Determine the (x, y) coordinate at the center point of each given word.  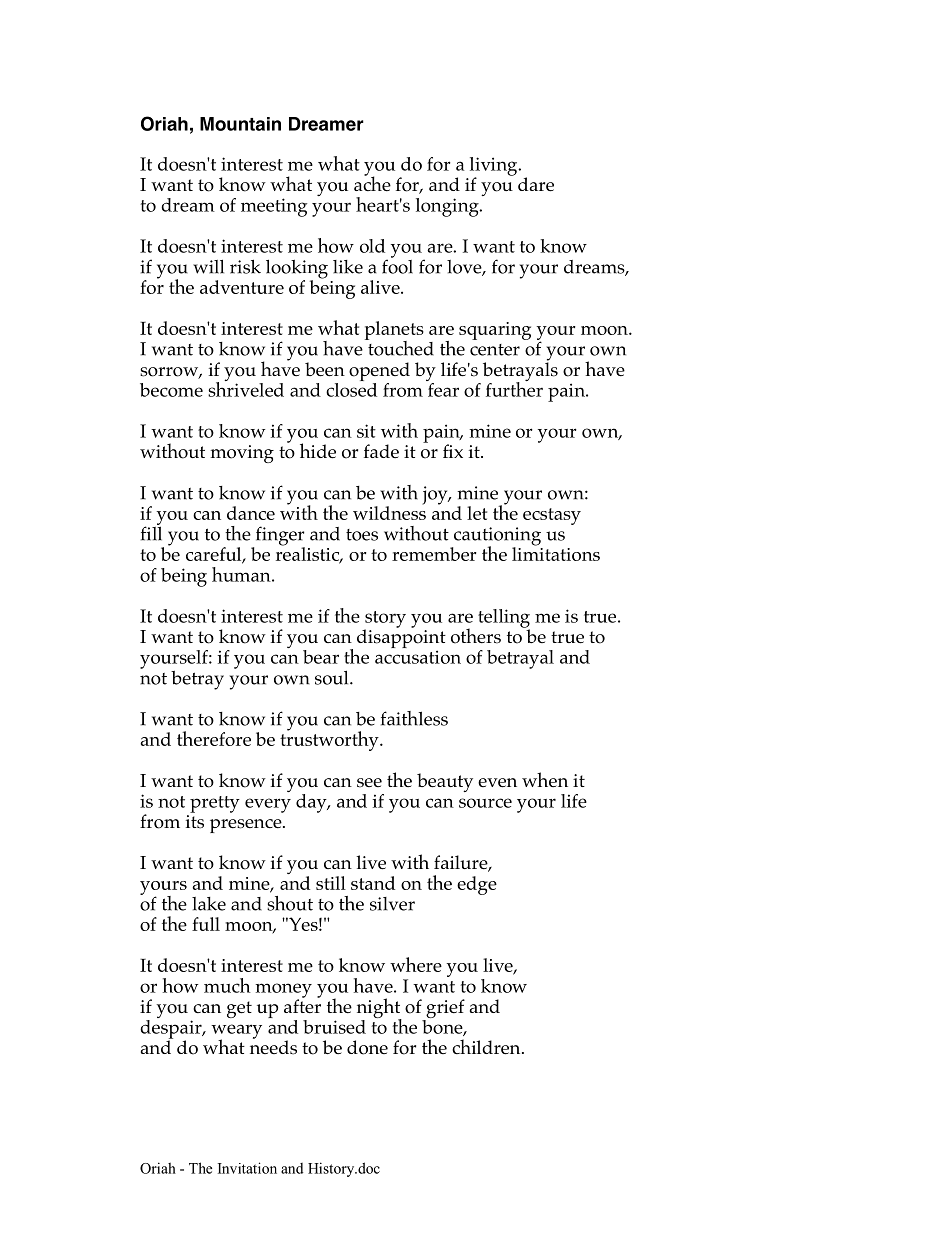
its (195, 822)
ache (372, 182)
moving (242, 454)
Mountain (240, 124)
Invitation (247, 1168)
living (495, 167)
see (369, 783)
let (477, 513)
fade (381, 451)
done (367, 1047)
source (485, 803)
